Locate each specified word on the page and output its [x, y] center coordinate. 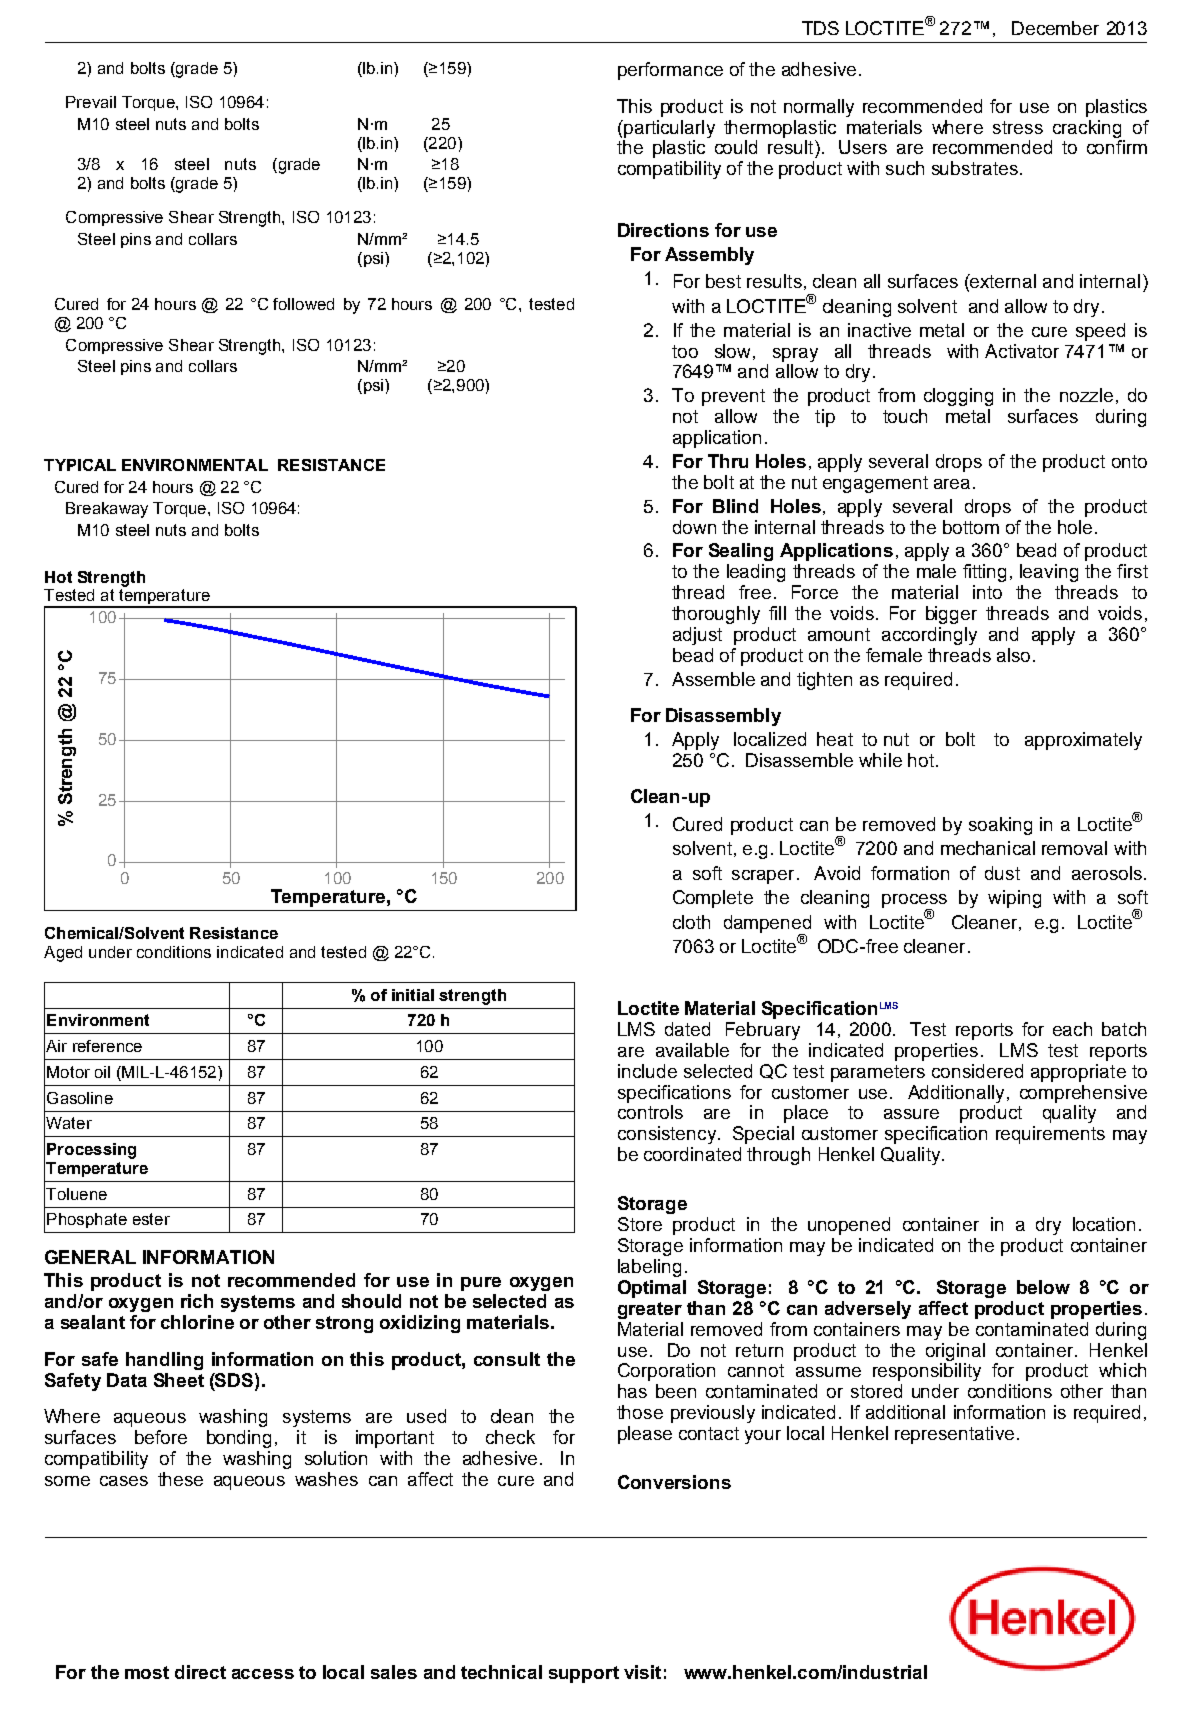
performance [670, 71]
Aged [63, 954]
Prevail [91, 102]
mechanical [988, 848]
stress [1018, 127]
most [147, 1672]
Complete [713, 899]
